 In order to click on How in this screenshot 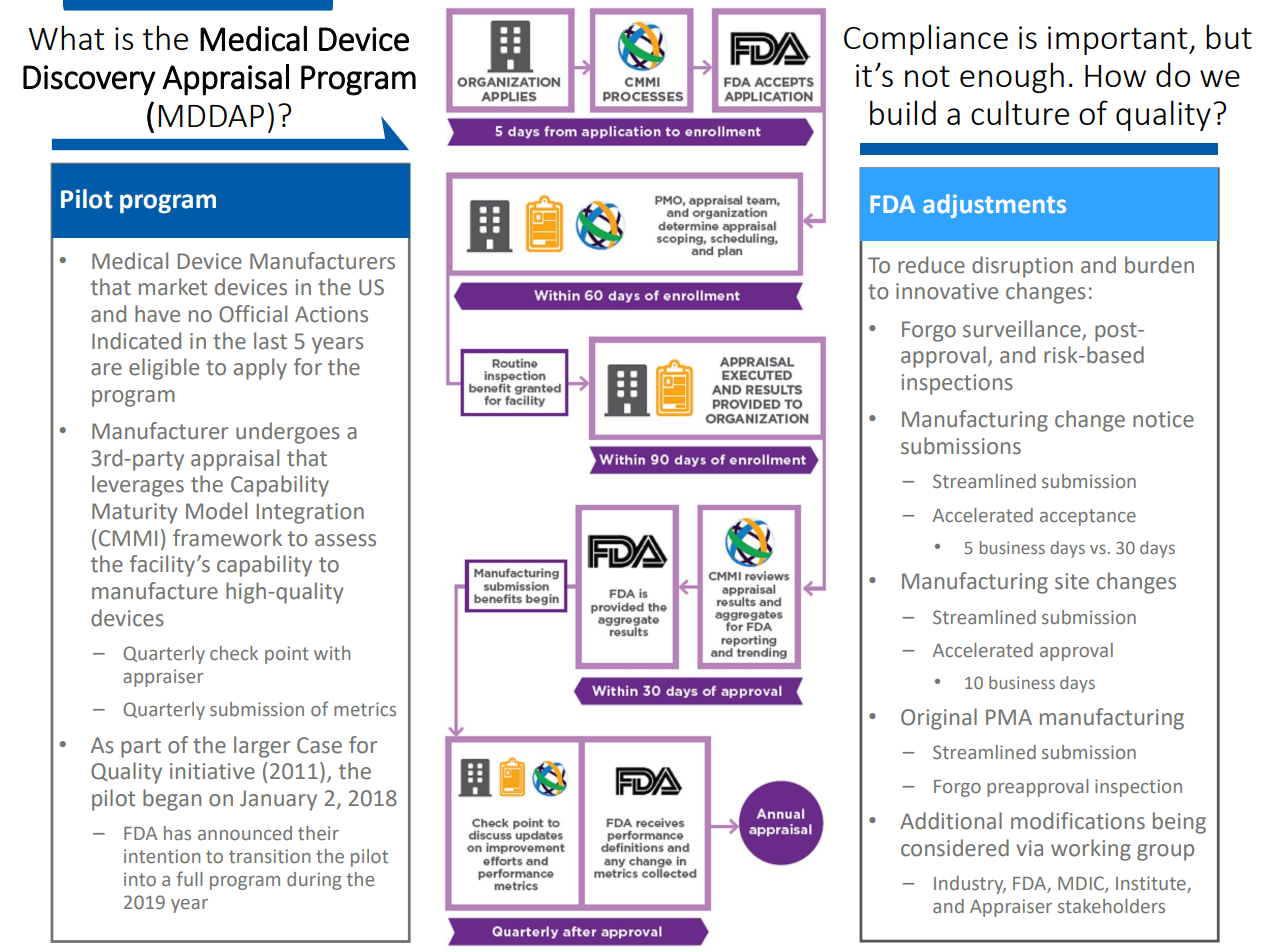, I will do `click(1115, 76)`.
